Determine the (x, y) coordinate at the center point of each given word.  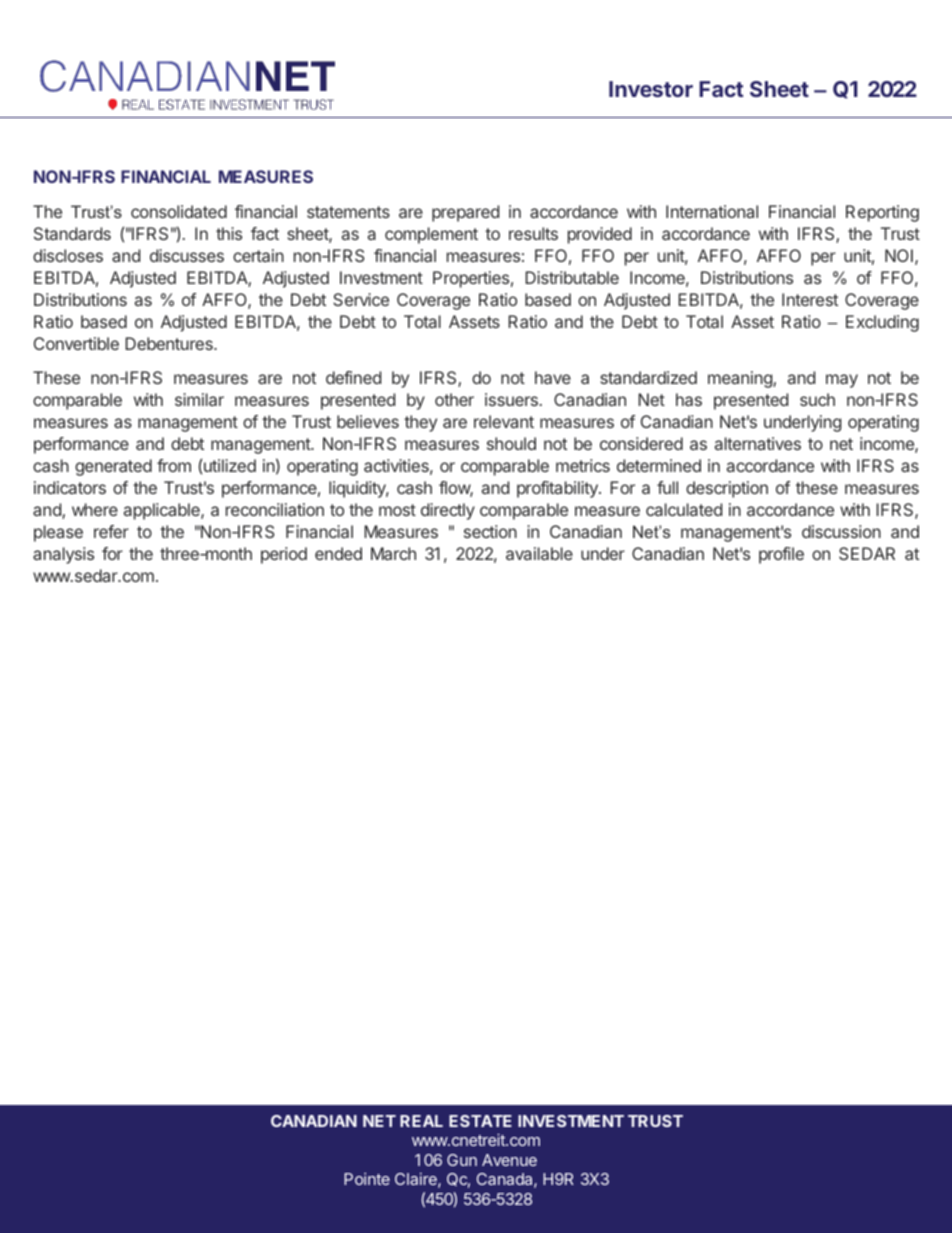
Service (361, 299)
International (712, 211)
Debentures (170, 343)
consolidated (179, 211)
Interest (810, 299)
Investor (651, 89)
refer (111, 531)
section (490, 531)
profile (781, 555)
